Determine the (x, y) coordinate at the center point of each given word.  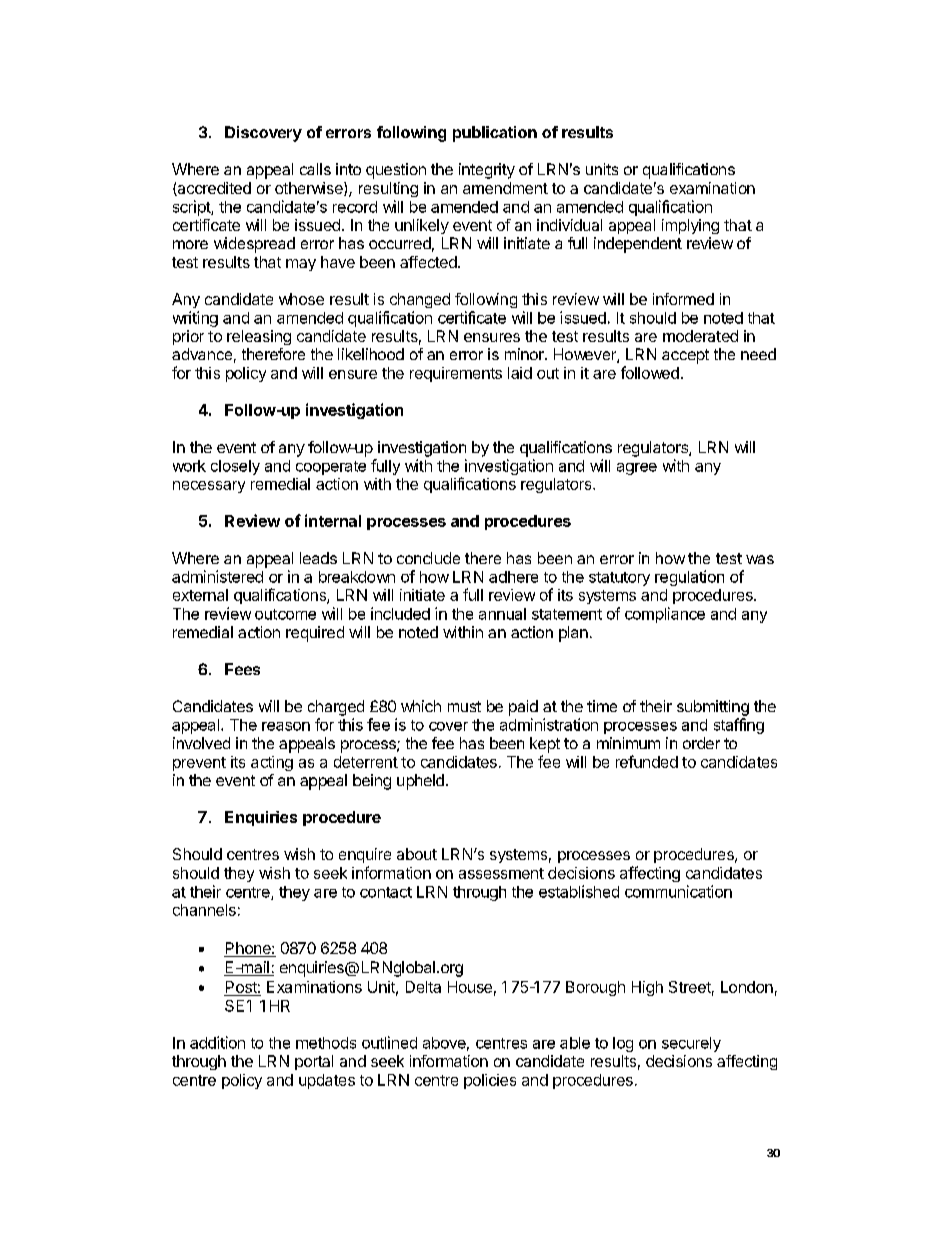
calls (315, 169)
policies (490, 1081)
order (701, 743)
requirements (456, 374)
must (464, 706)
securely (691, 1044)
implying (690, 226)
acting (272, 763)
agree (637, 469)
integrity (487, 171)
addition (217, 1042)
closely (235, 467)
